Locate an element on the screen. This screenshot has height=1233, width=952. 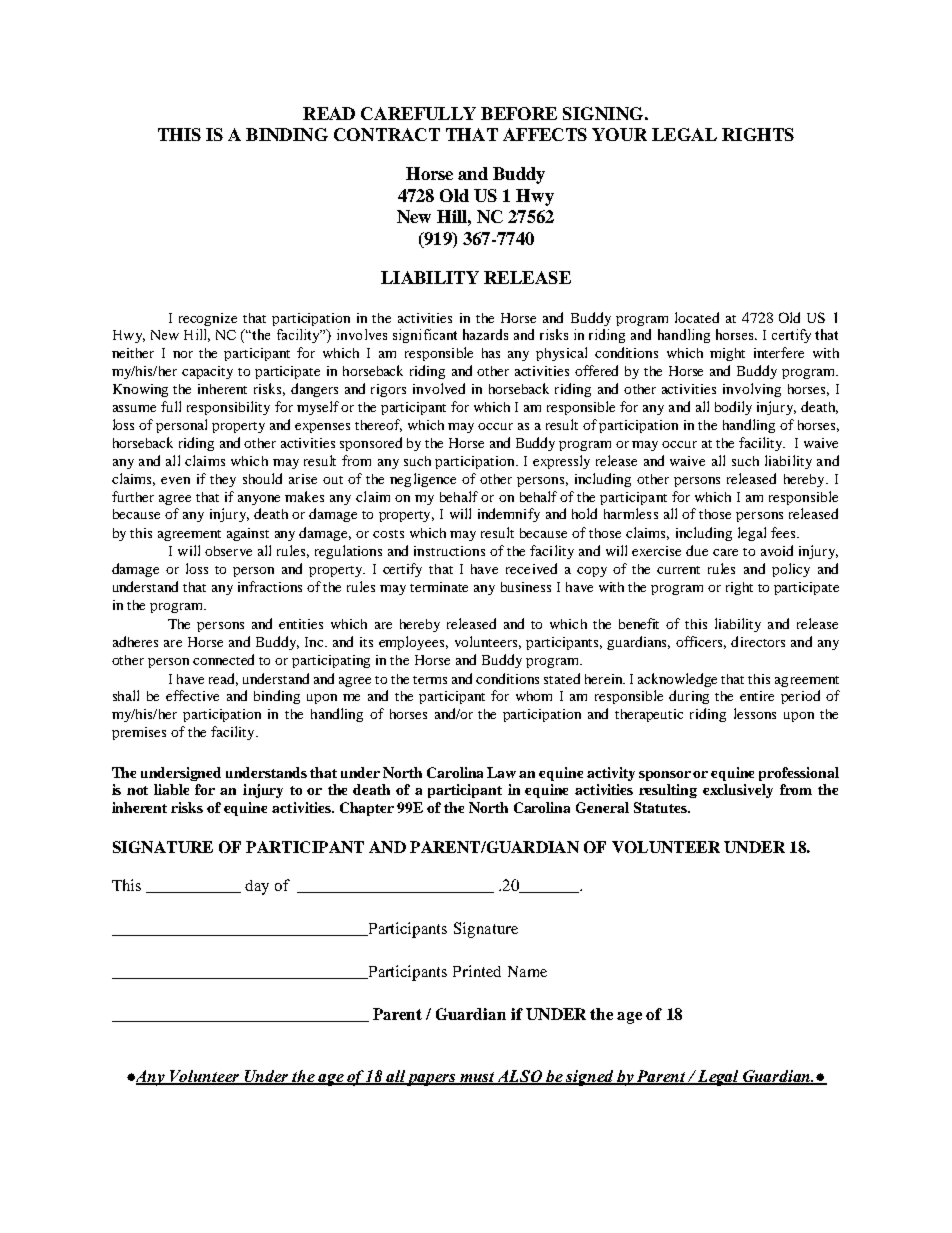
Statutes is located at coordinates (661, 807).
